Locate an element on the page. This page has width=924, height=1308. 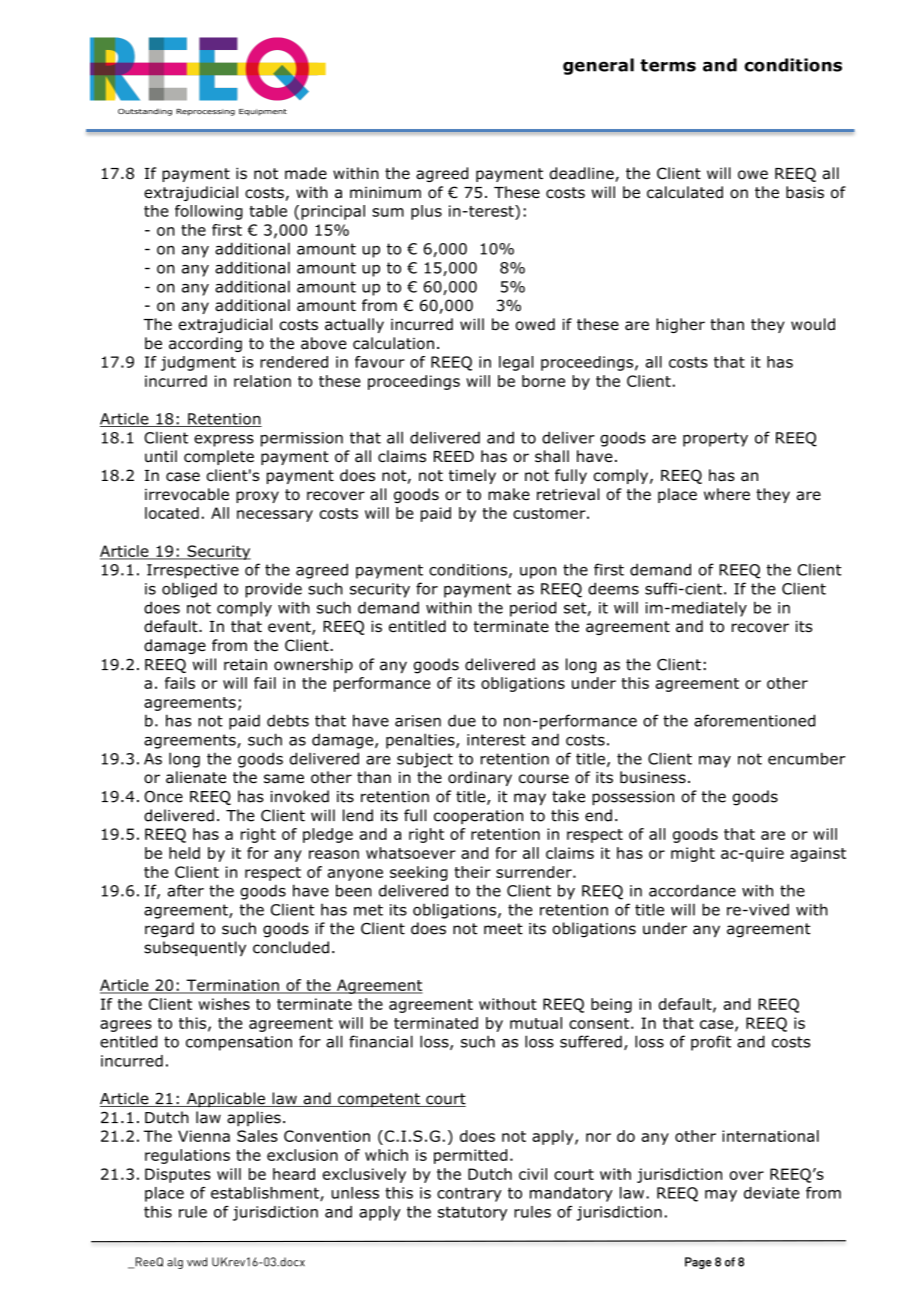
complete is located at coordinates (219, 457).
